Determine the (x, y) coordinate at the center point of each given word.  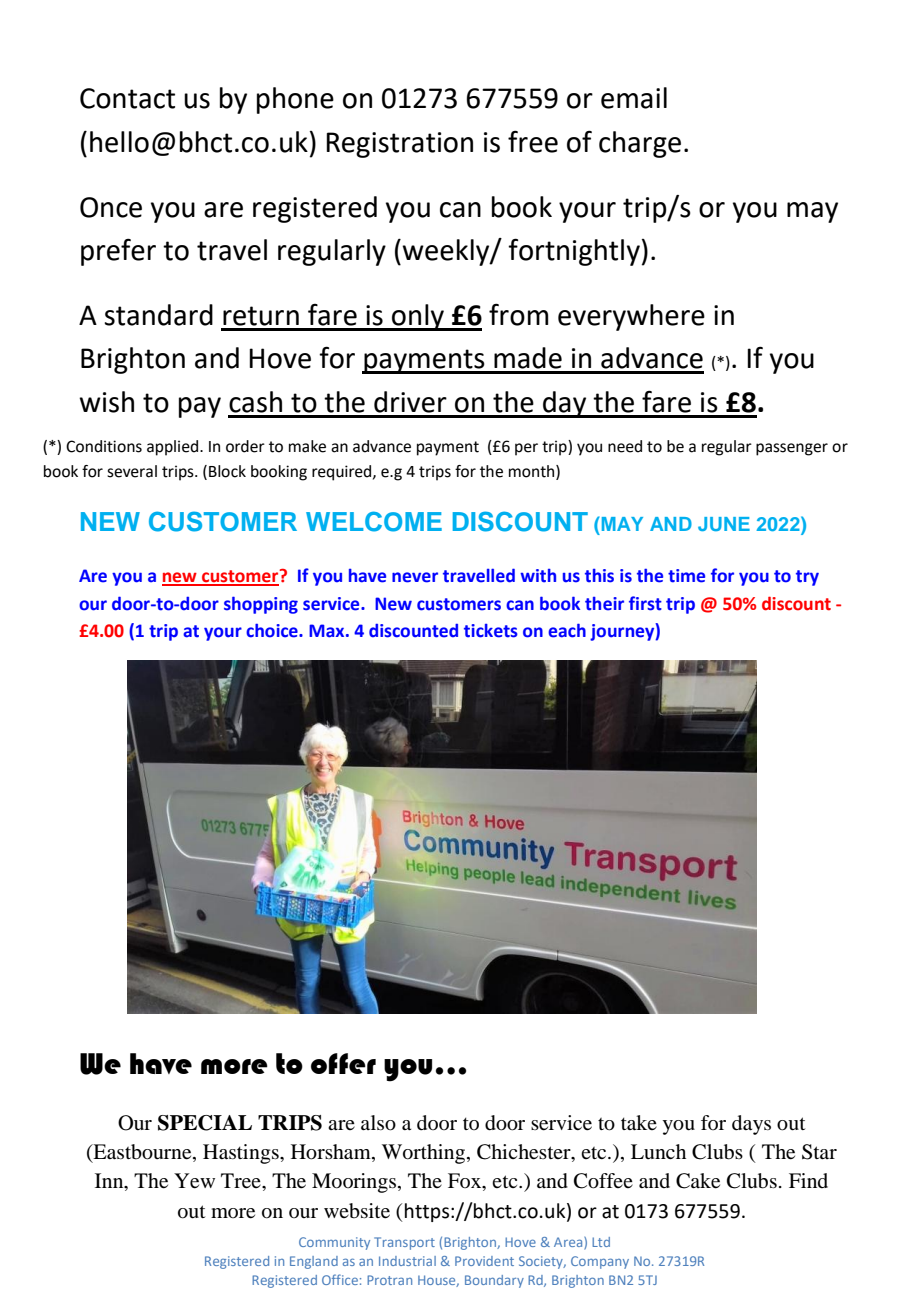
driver (410, 402)
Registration (399, 145)
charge (640, 144)
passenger (792, 449)
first (645, 603)
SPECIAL (205, 1123)
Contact (127, 98)
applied (174, 448)
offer (343, 1063)
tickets (491, 631)
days (751, 1125)
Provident (484, 1261)
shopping (261, 605)
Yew (194, 1181)
